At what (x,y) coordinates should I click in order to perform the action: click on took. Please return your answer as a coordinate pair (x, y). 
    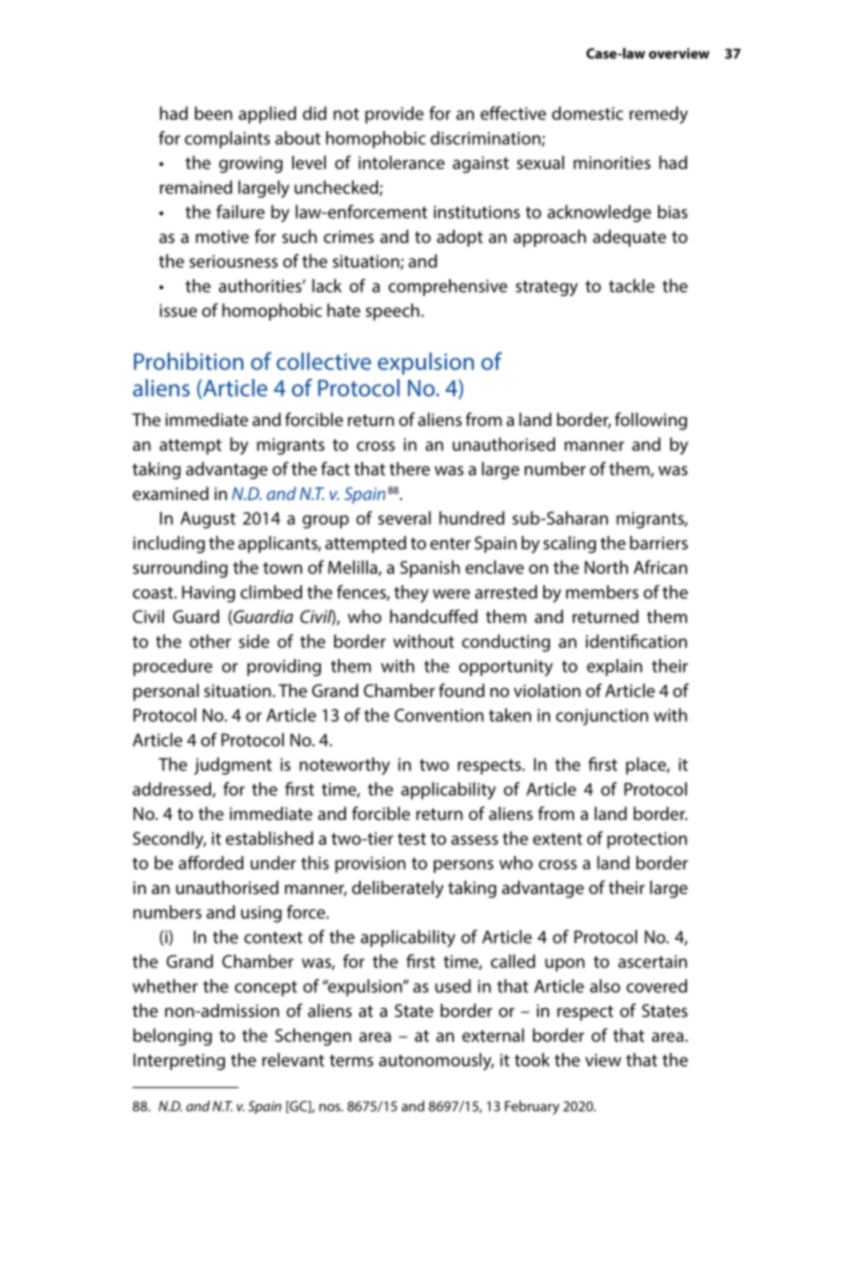
    Looking at the image, I should click on (532, 1060).
